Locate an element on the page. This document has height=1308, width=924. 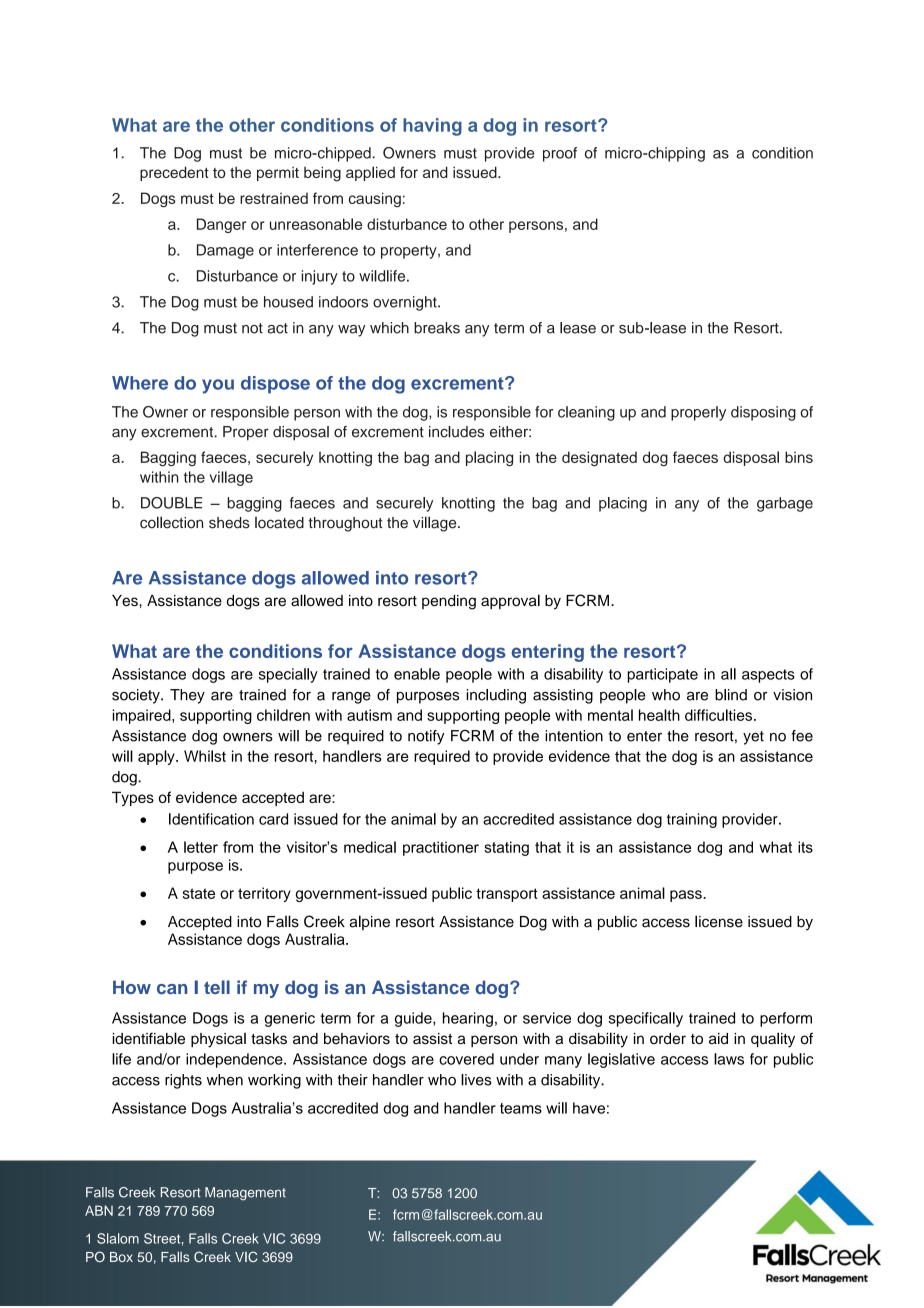
teams is located at coordinates (521, 1108).
